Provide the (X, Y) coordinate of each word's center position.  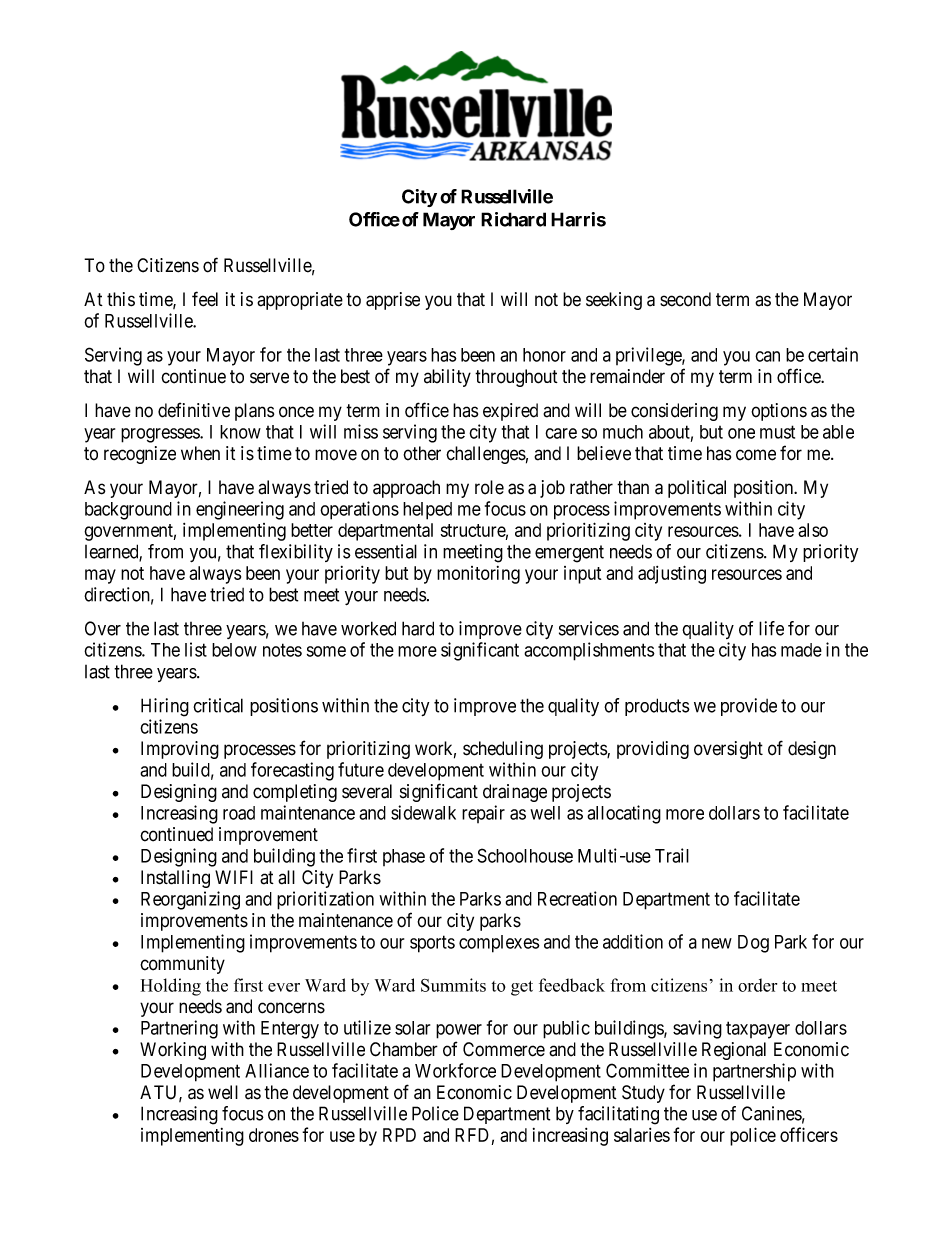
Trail (672, 855)
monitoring (478, 575)
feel (205, 299)
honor (544, 355)
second (685, 299)
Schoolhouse (525, 855)
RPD (399, 1135)
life (771, 628)
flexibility (296, 553)
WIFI (234, 877)
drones (274, 1135)
